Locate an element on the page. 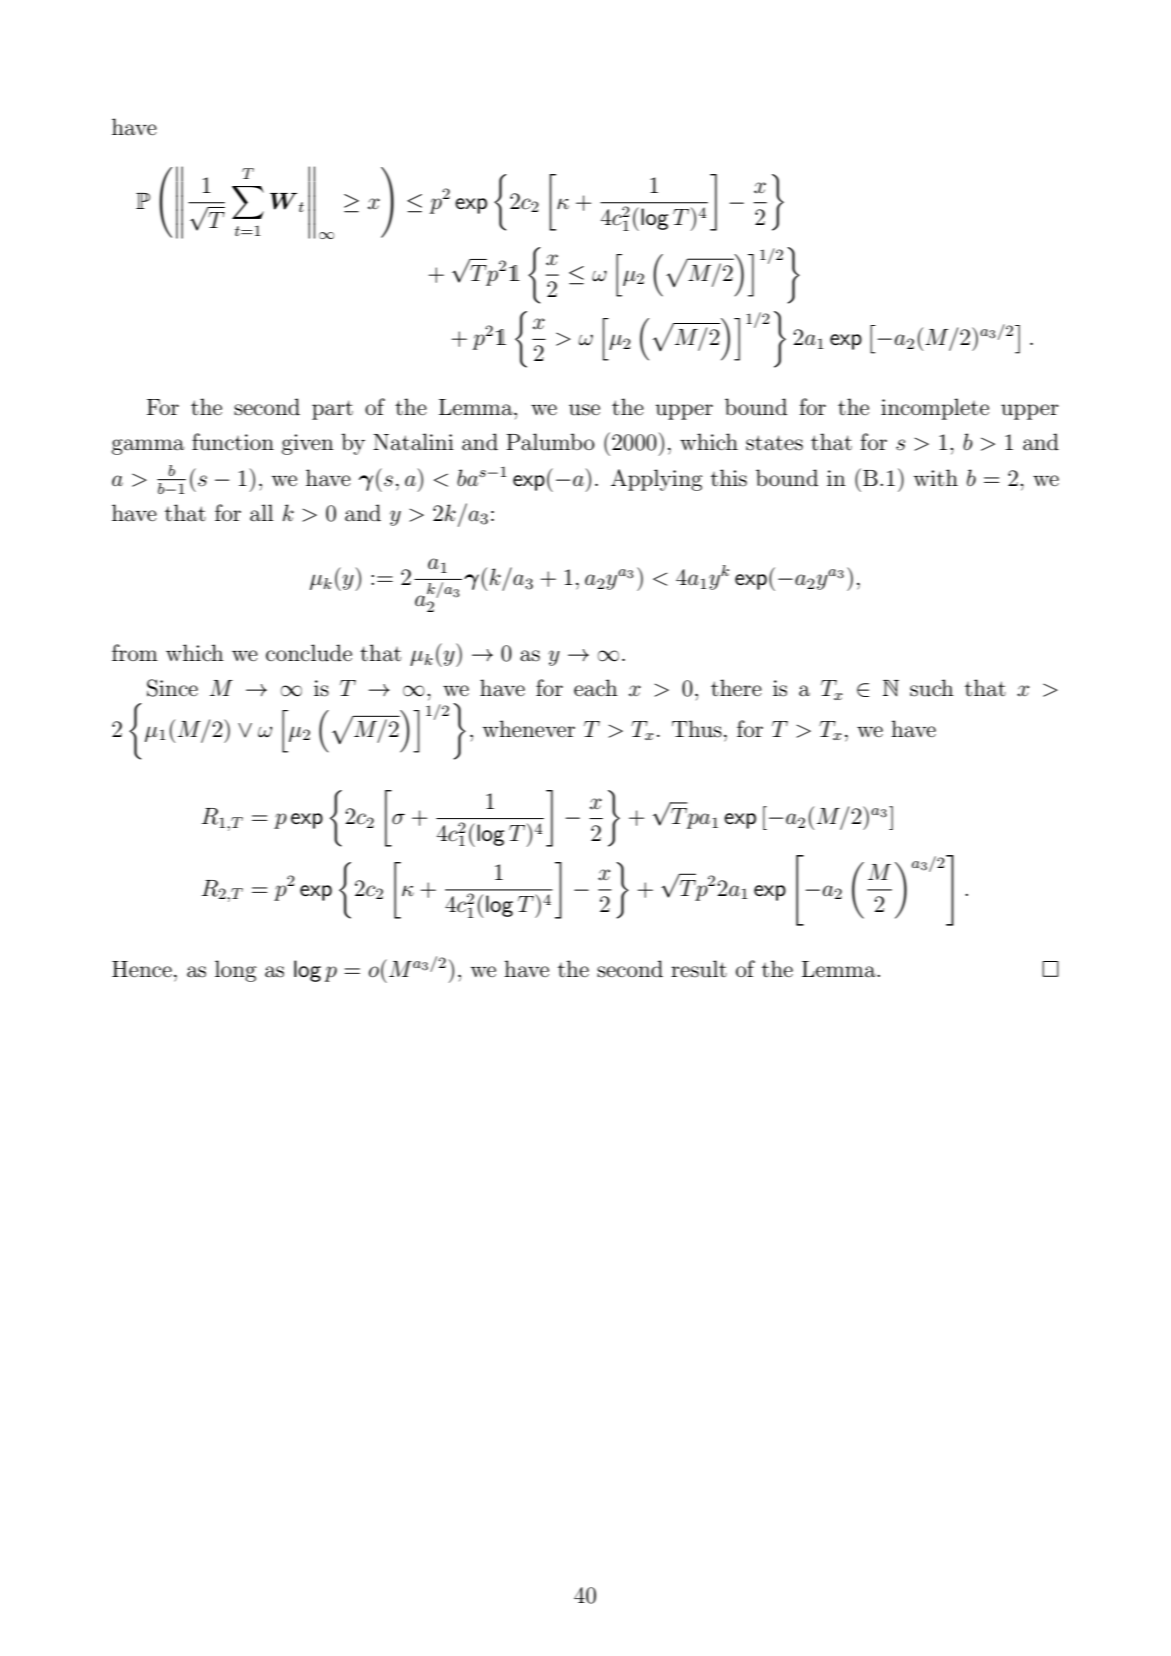 The image size is (1171, 1656). result is located at coordinates (699, 969).
